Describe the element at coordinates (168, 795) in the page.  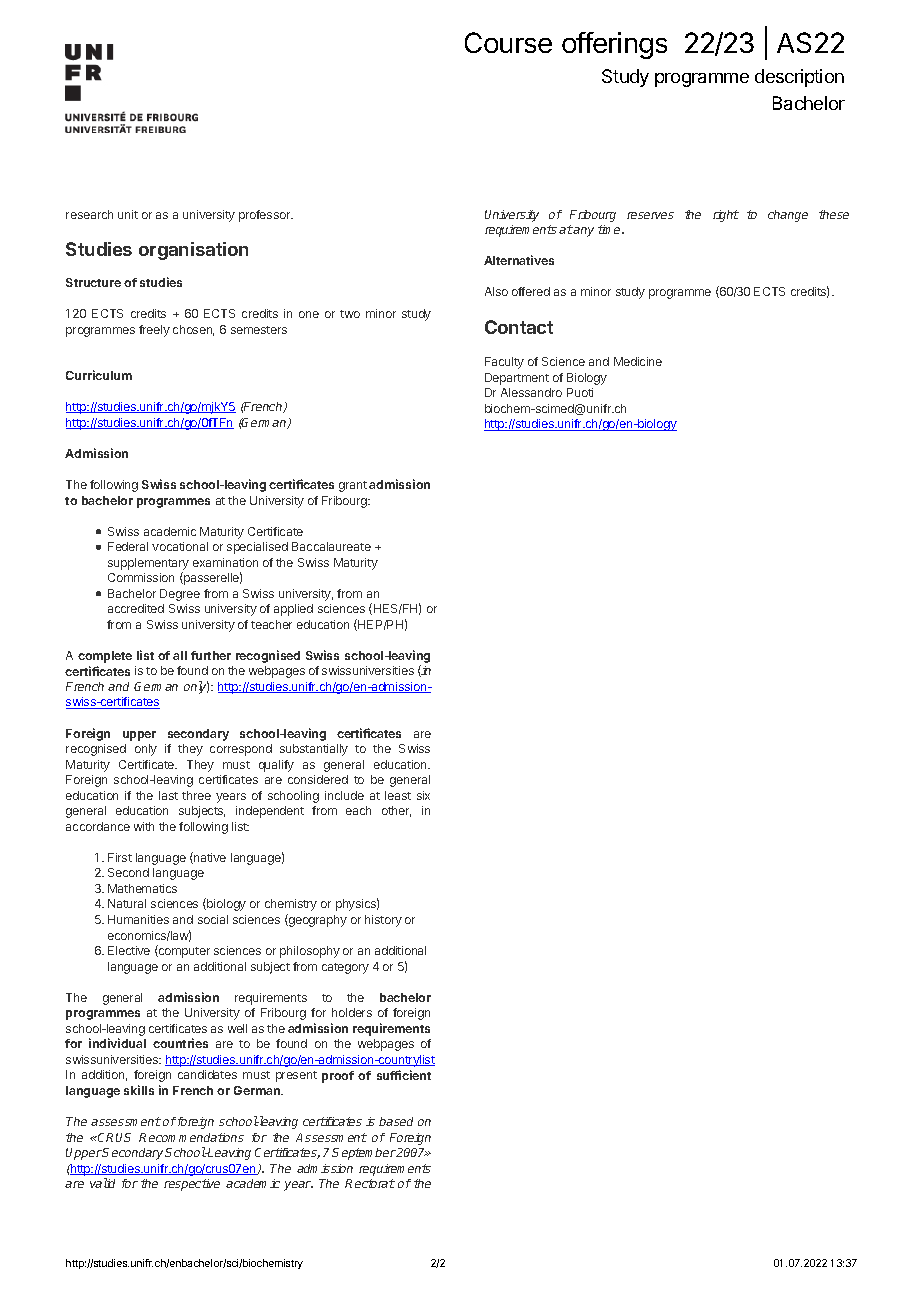
I see `last` at that location.
